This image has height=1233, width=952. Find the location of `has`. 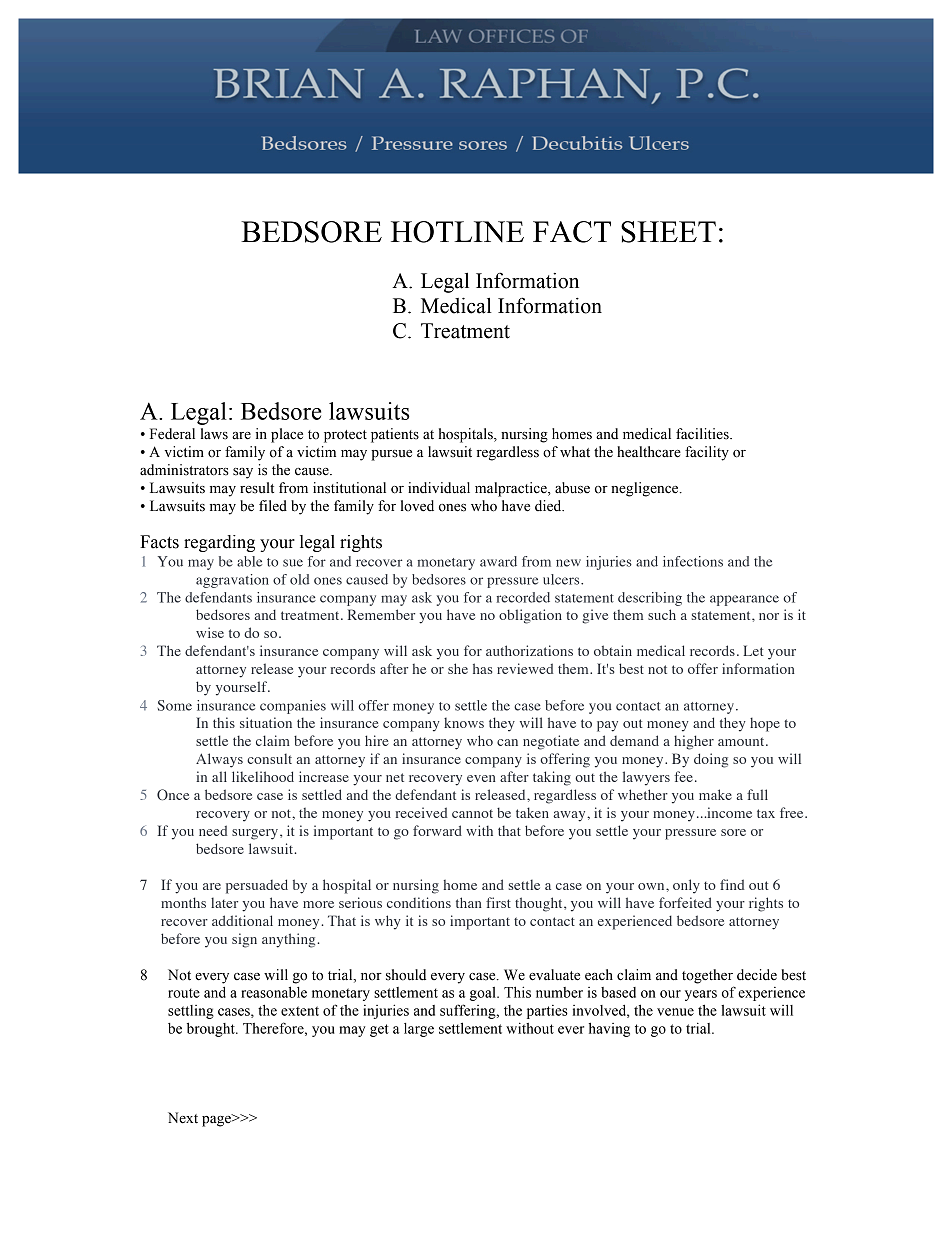

has is located at coordinates (483, 668).
